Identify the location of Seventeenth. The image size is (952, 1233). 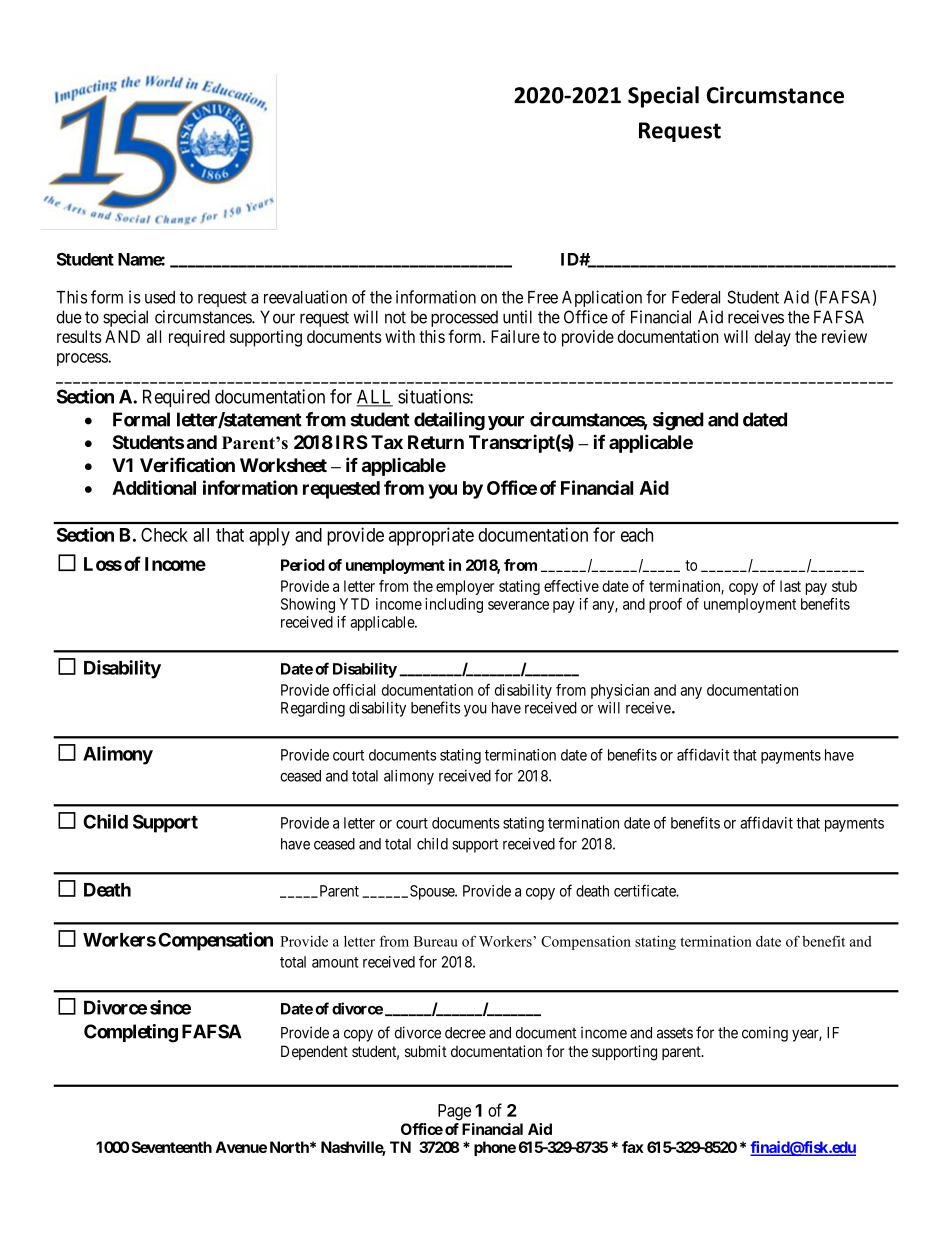
(172, 1147).
